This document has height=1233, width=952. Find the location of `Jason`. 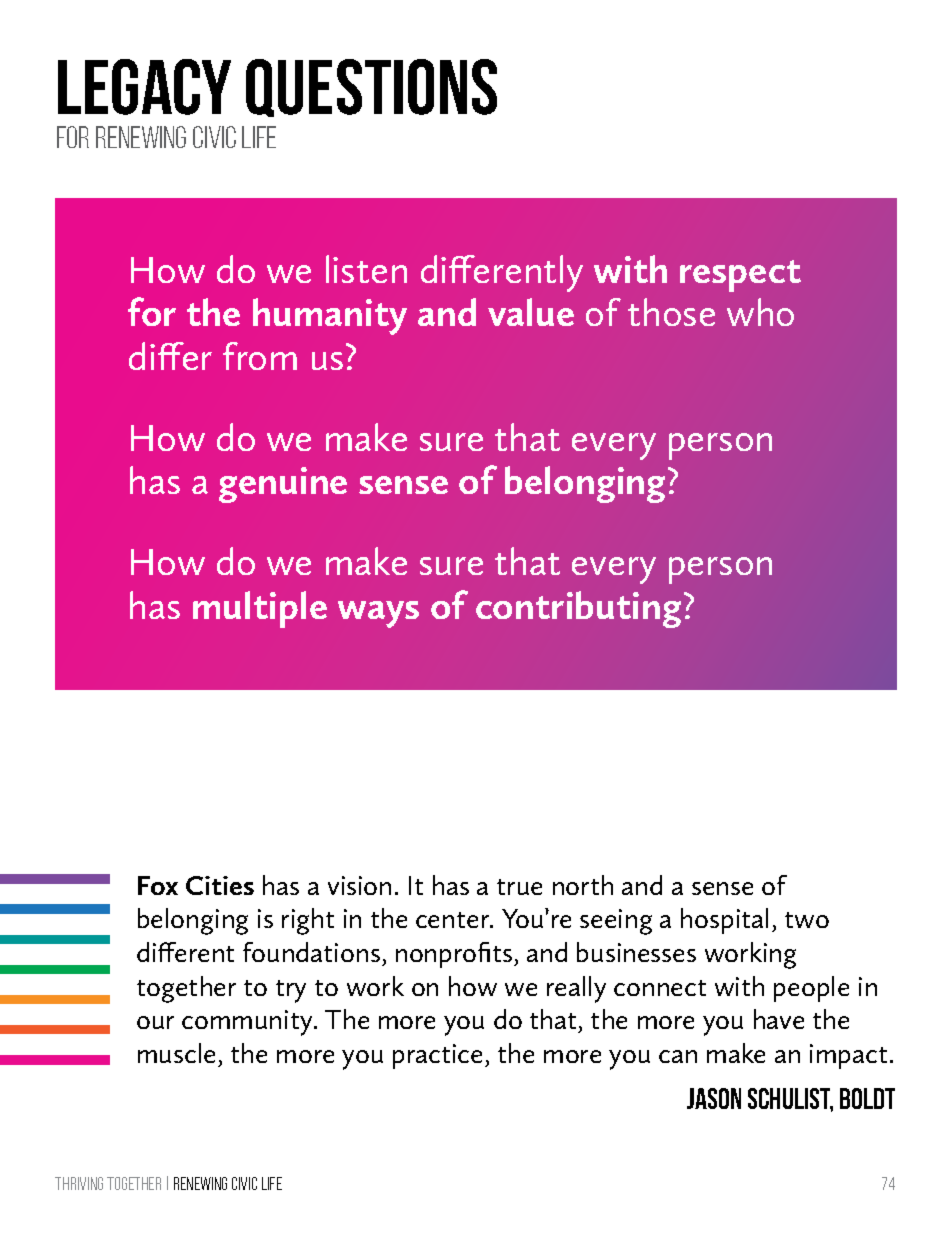

Jason is located at coordinates (714, 1098).
